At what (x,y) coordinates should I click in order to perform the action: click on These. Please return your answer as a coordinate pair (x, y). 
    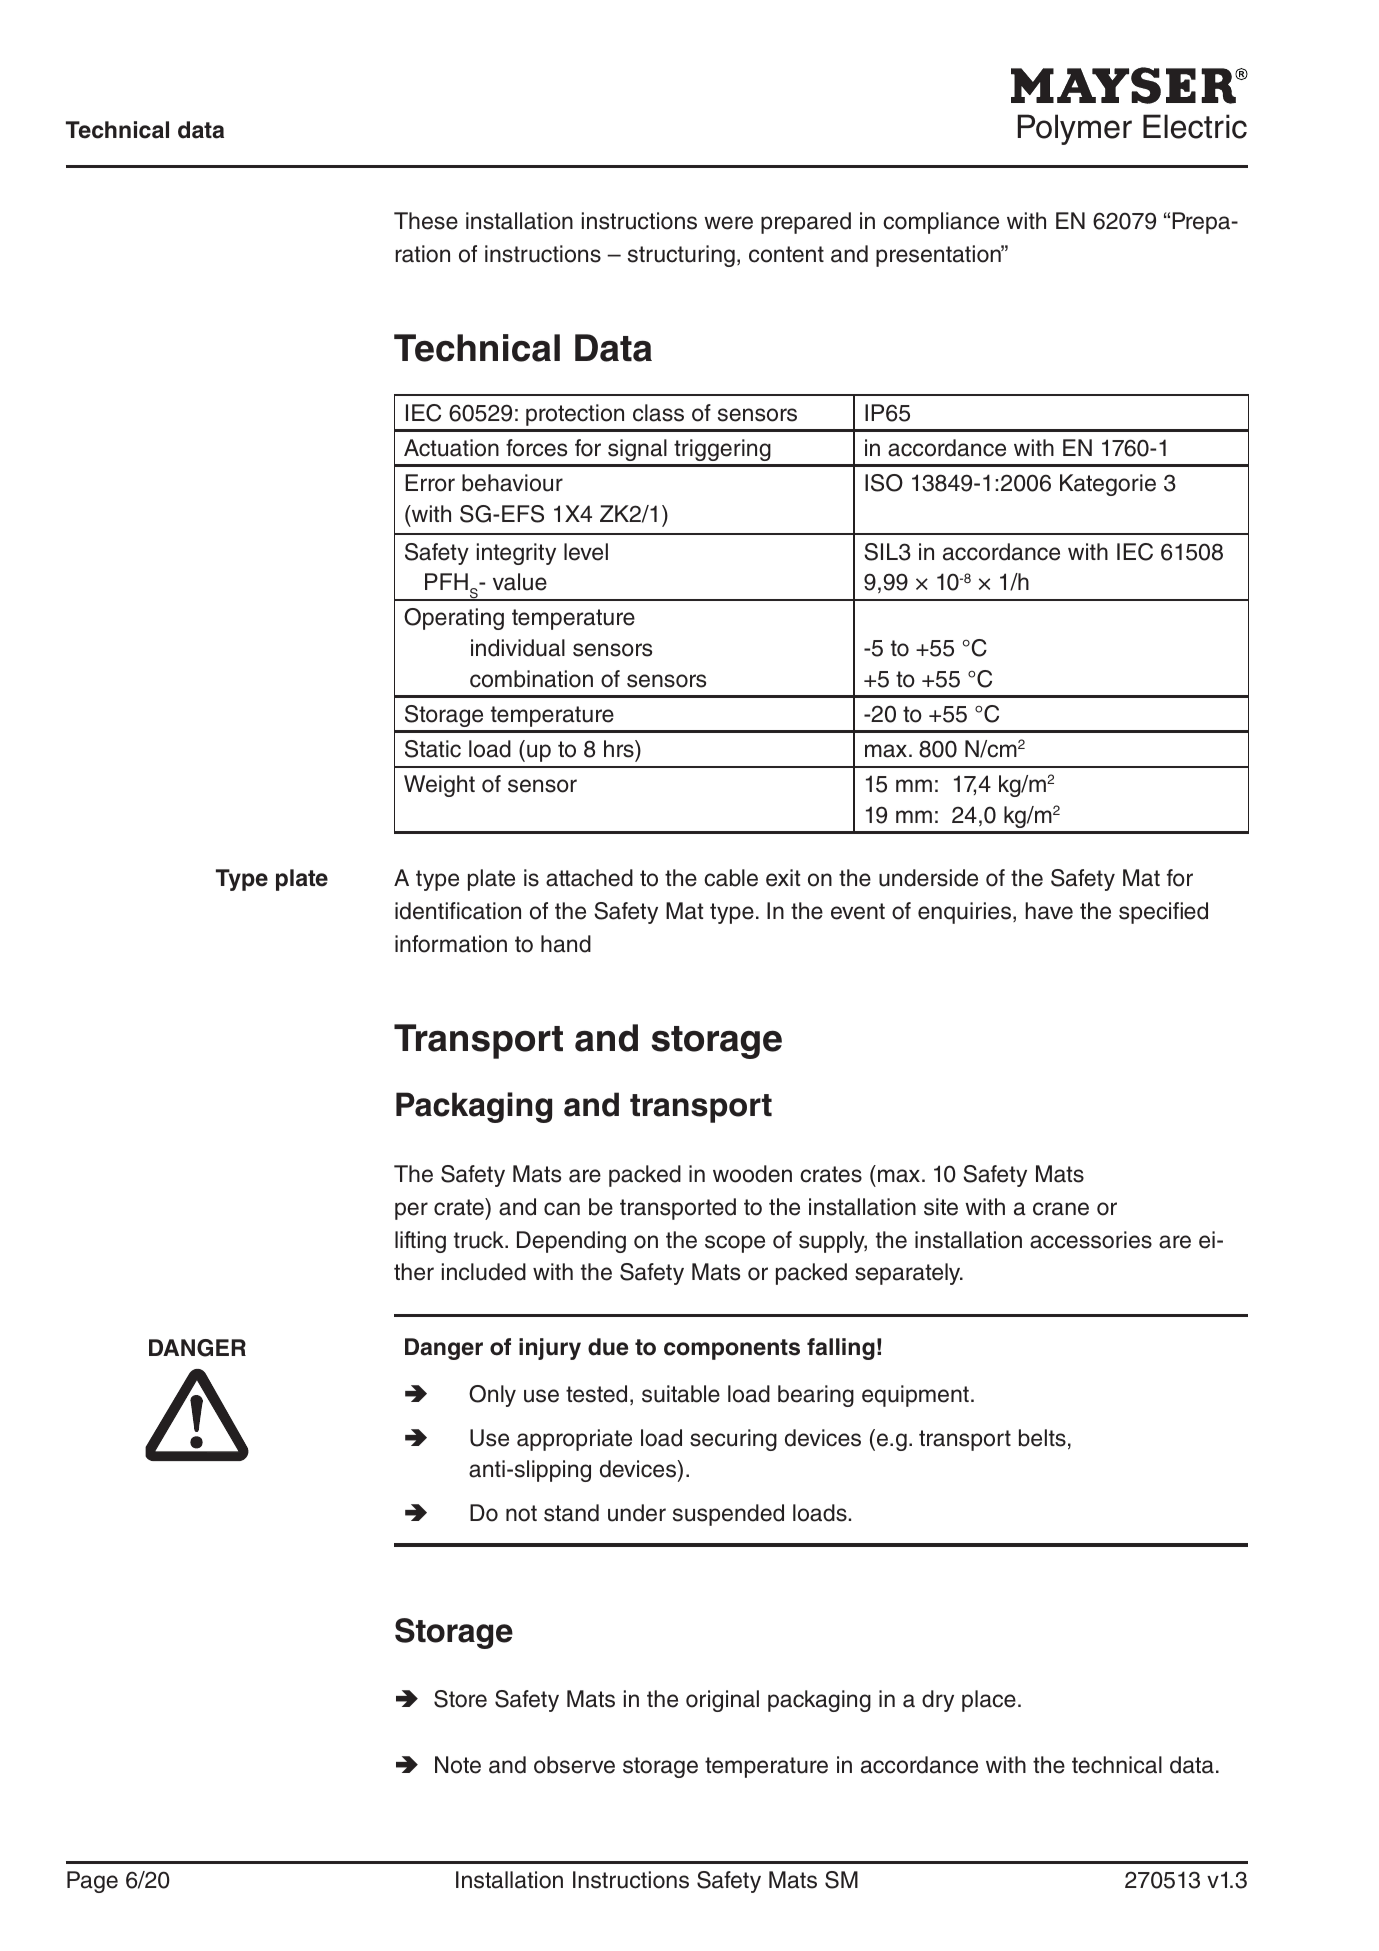
    Looking at the image, I should click on (426, 221).
